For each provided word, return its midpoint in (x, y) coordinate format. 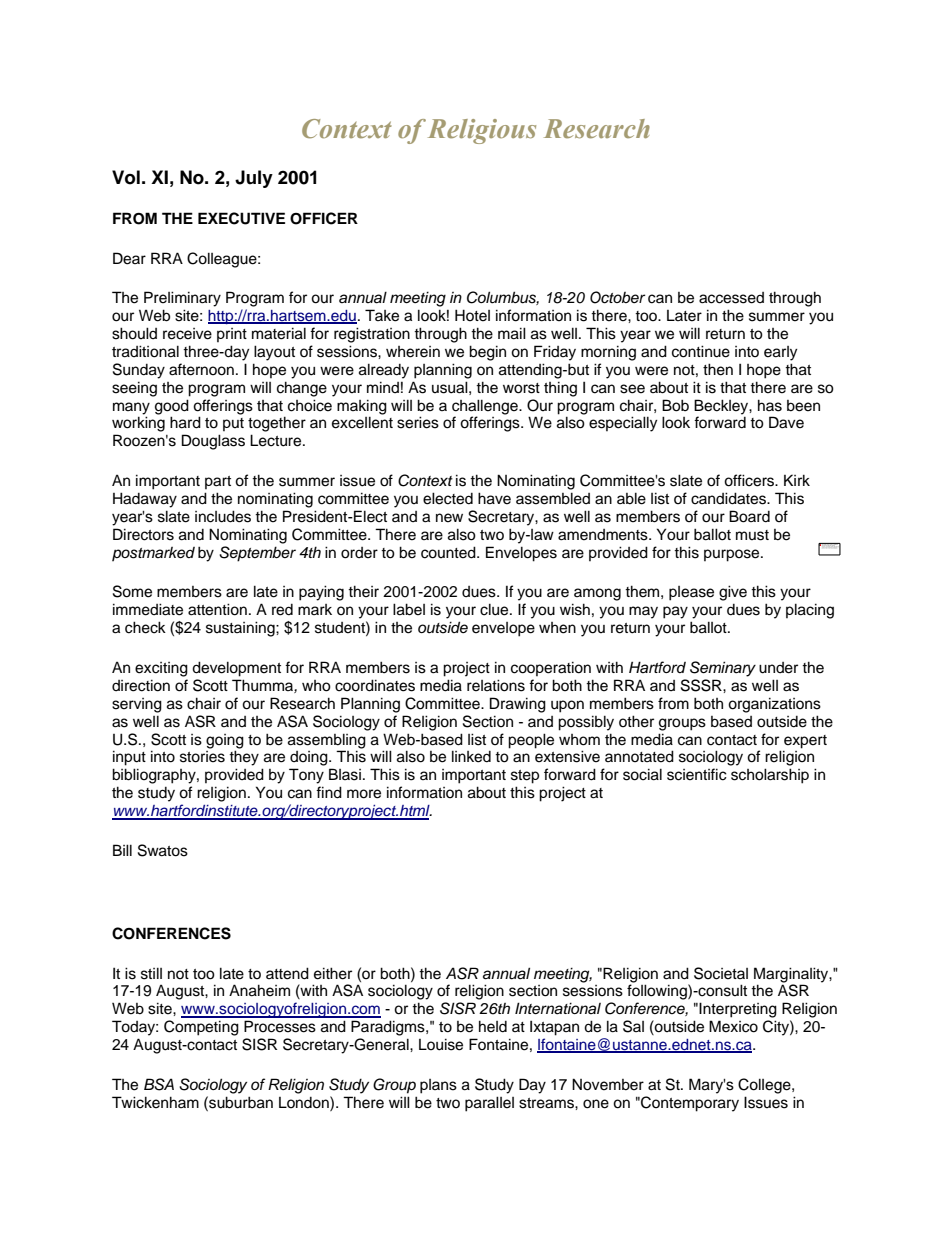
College (765, 1086)
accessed (731, 298)
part (218, 482)
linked (471, 756)
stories (202, 757)
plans (438, 1086)
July (254, 179)
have (494, 498)
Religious (482, 131)
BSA (159, 1084)
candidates (729, 498)
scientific (697, 774)
